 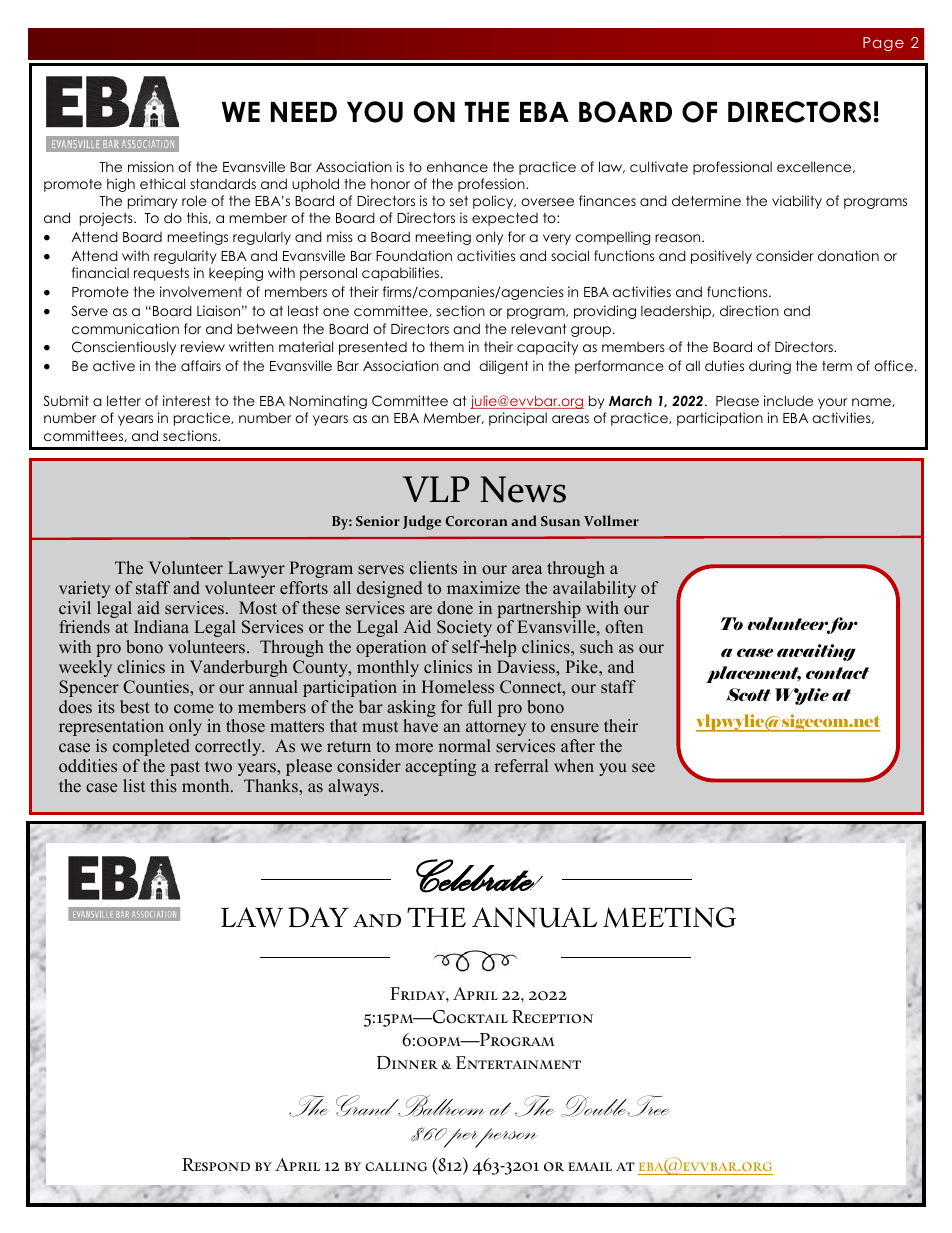 What do you see at coordinates (476, 876) in the screenshot?
I see `Celebrate` at bounding box center [476, 876].
